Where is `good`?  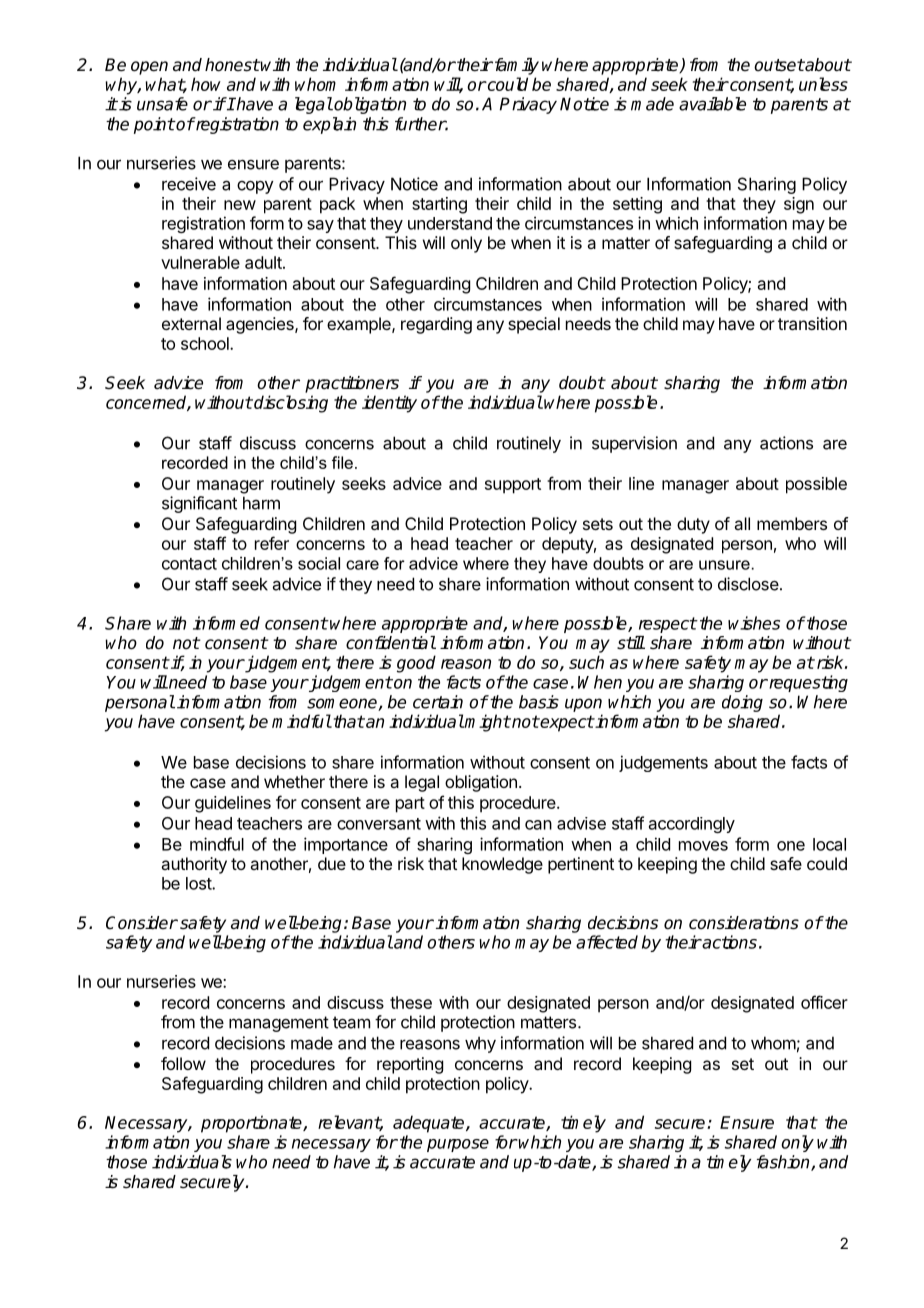 good is located at coordinates (416, 664).
